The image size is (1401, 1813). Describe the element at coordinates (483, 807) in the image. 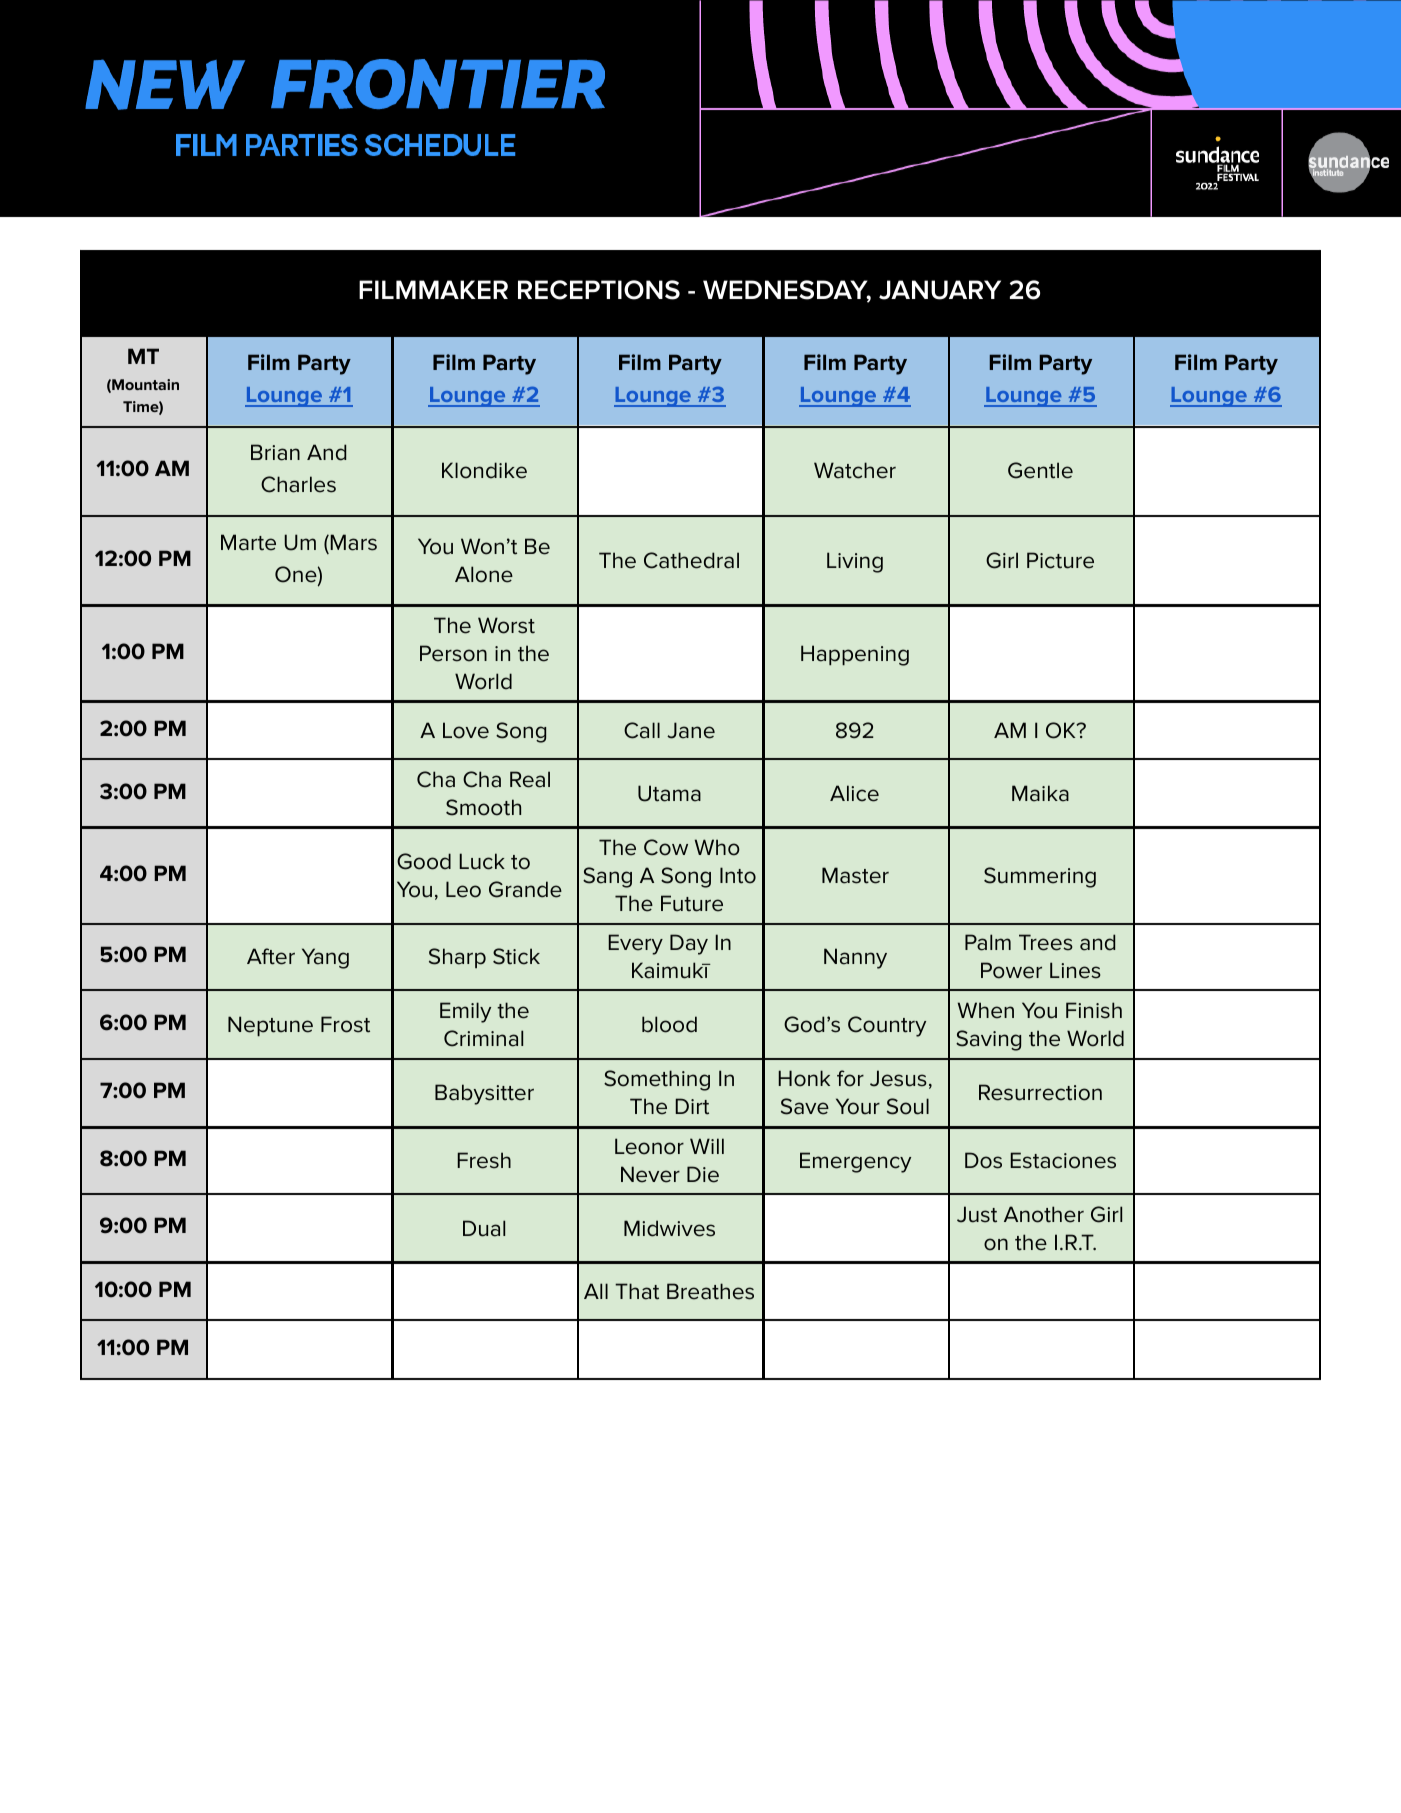

I see `Smooth` at that location.
